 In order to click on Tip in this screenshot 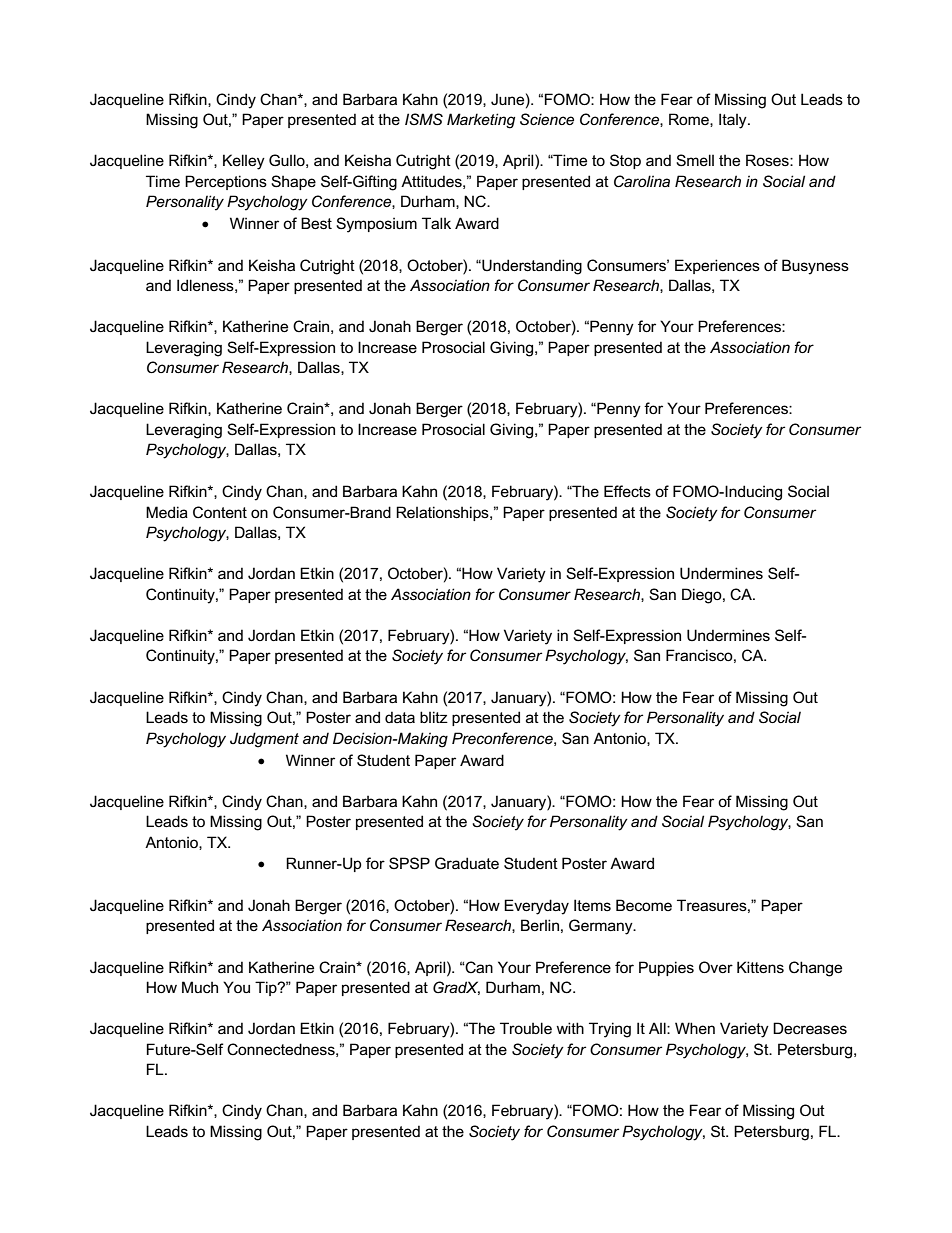, I will do `click(267, 988)`.
